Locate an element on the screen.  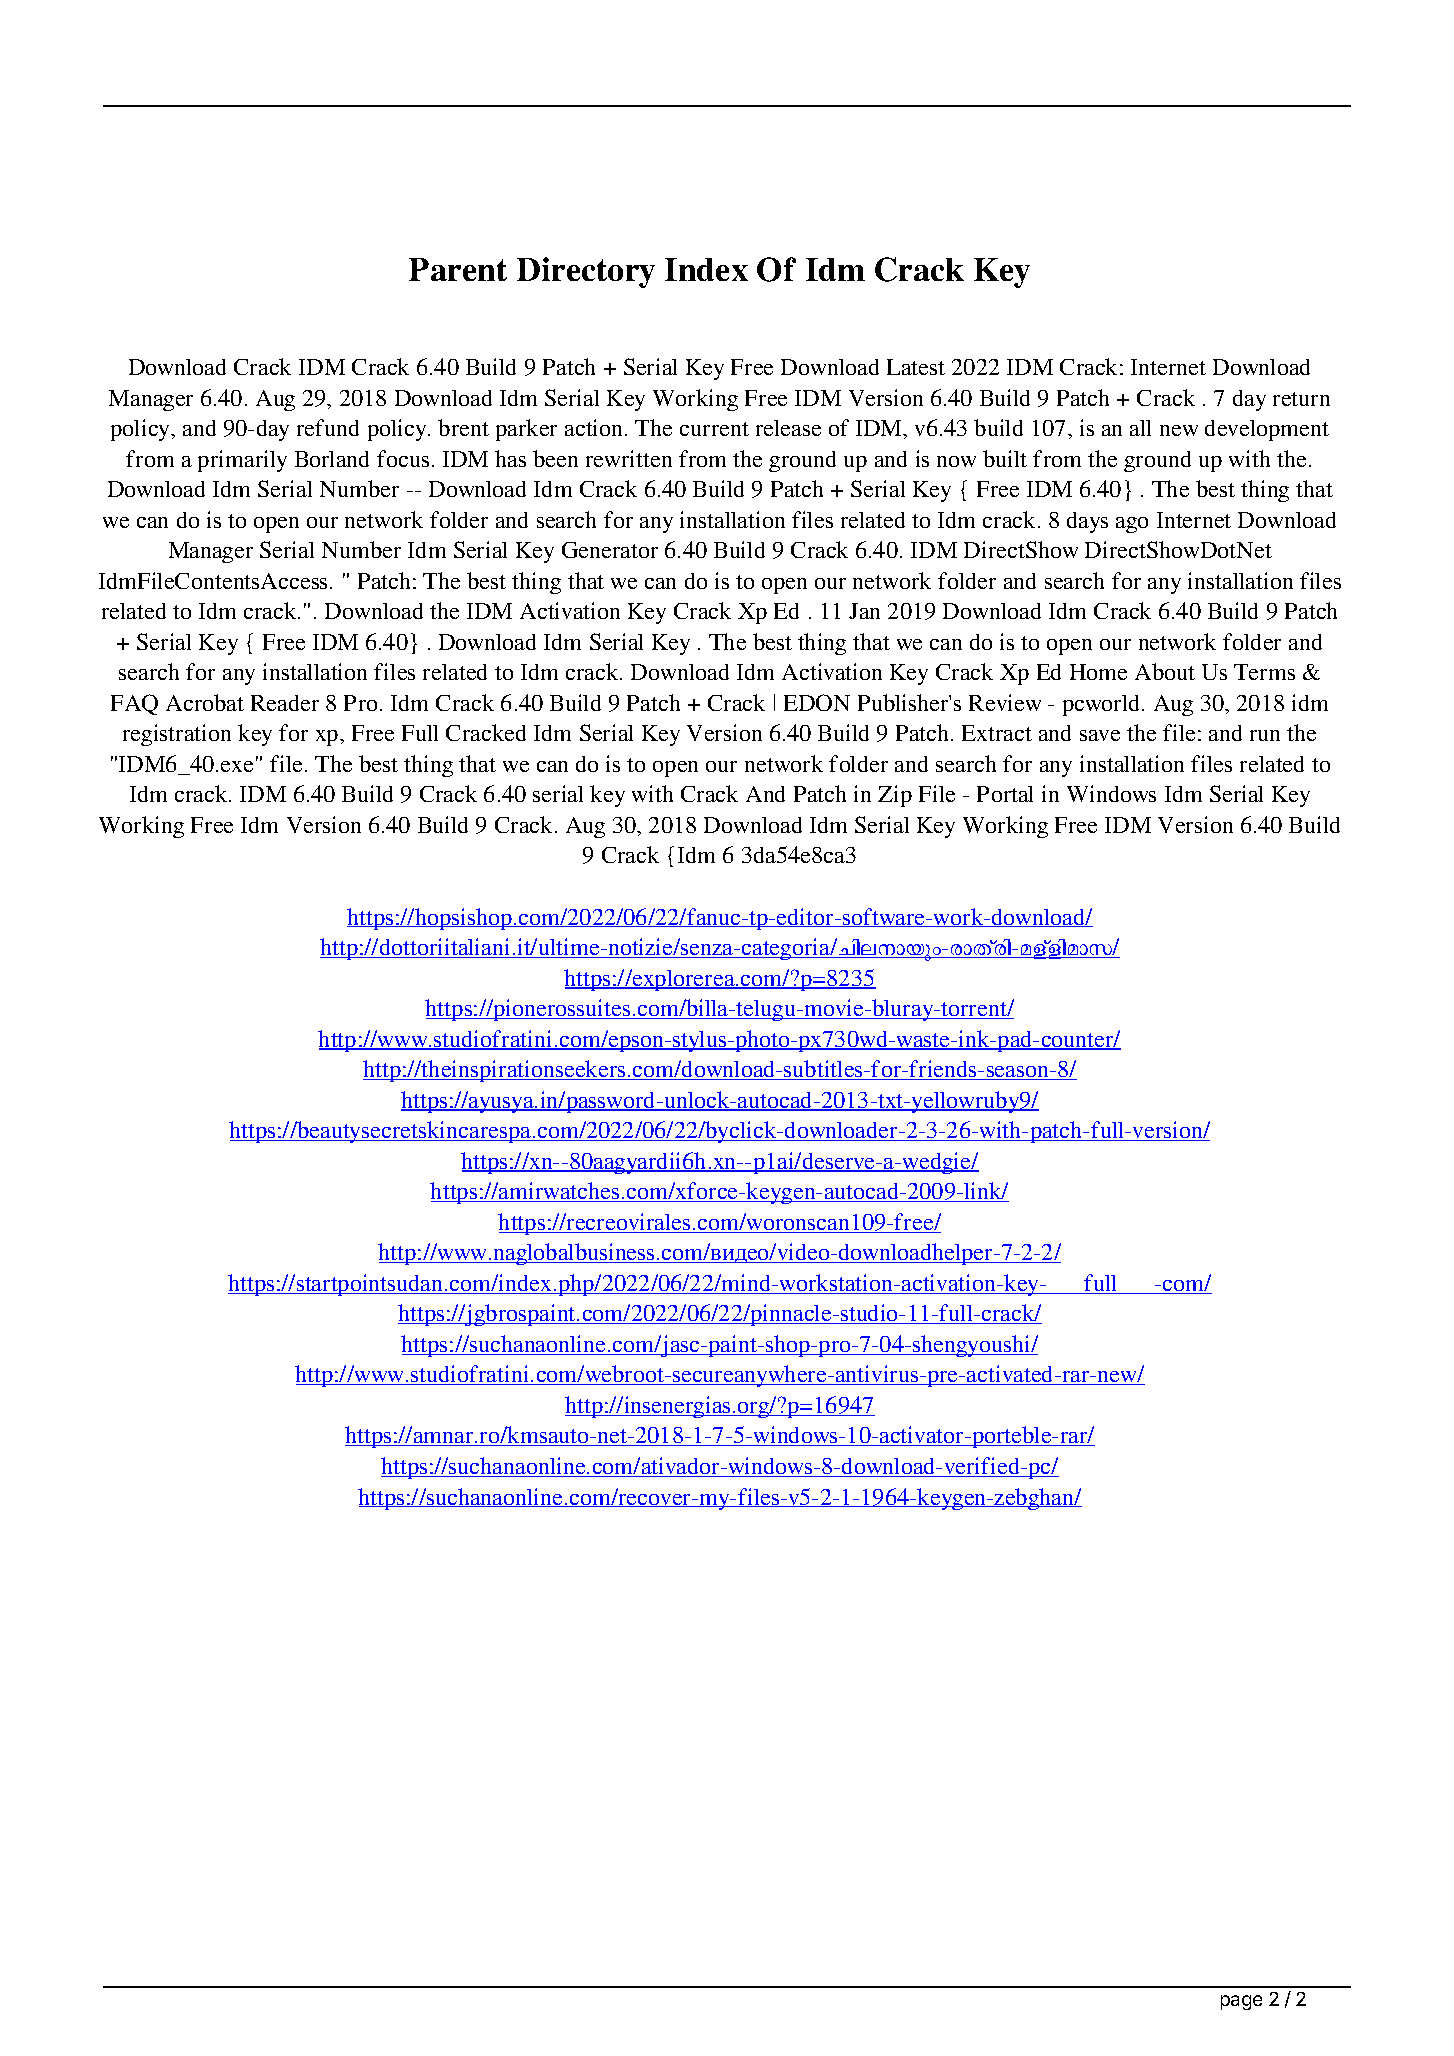
Portal is located at coordinates (1005, 794).
